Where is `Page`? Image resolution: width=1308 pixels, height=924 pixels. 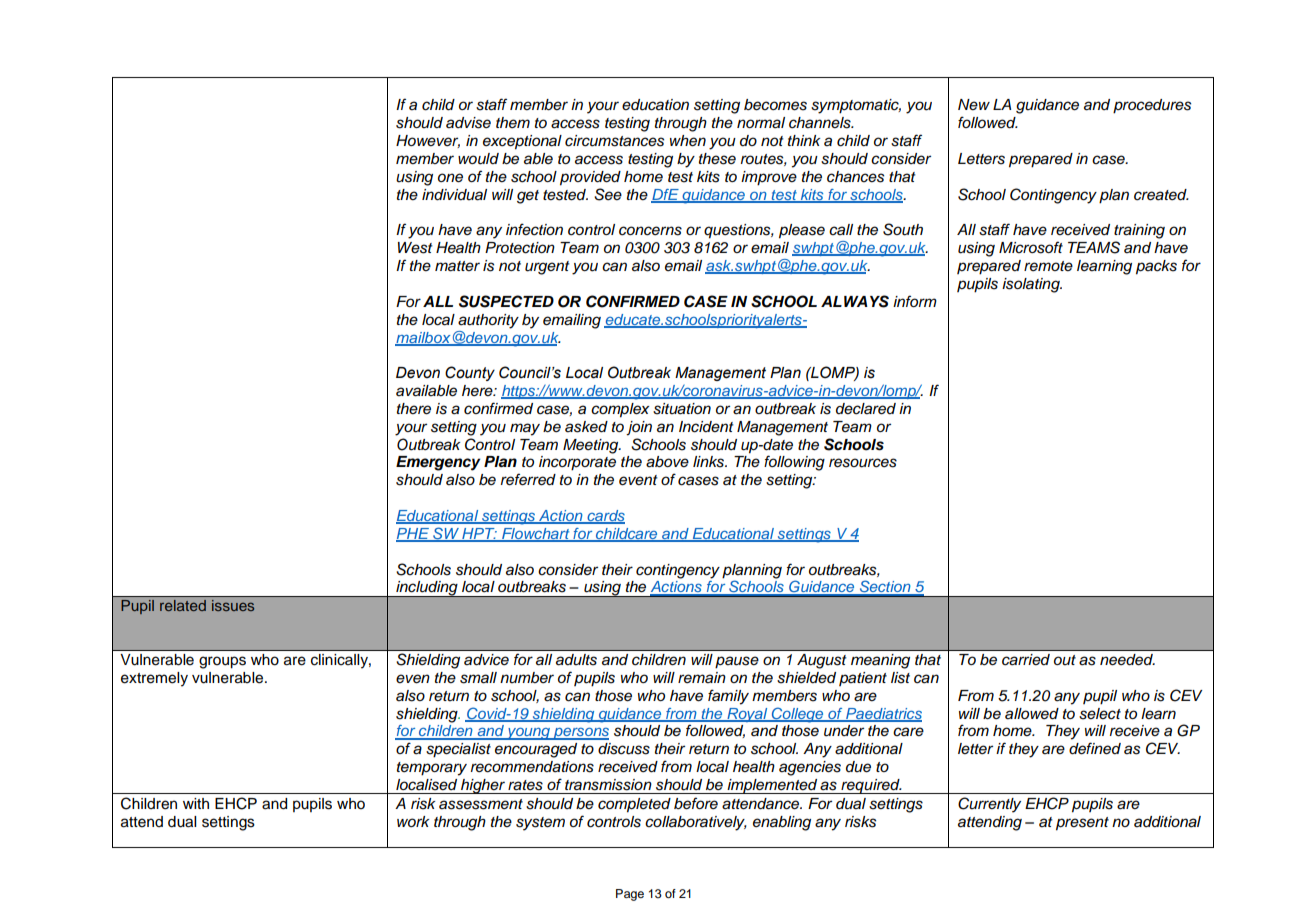 Page is located at coordinates (630, 895).
